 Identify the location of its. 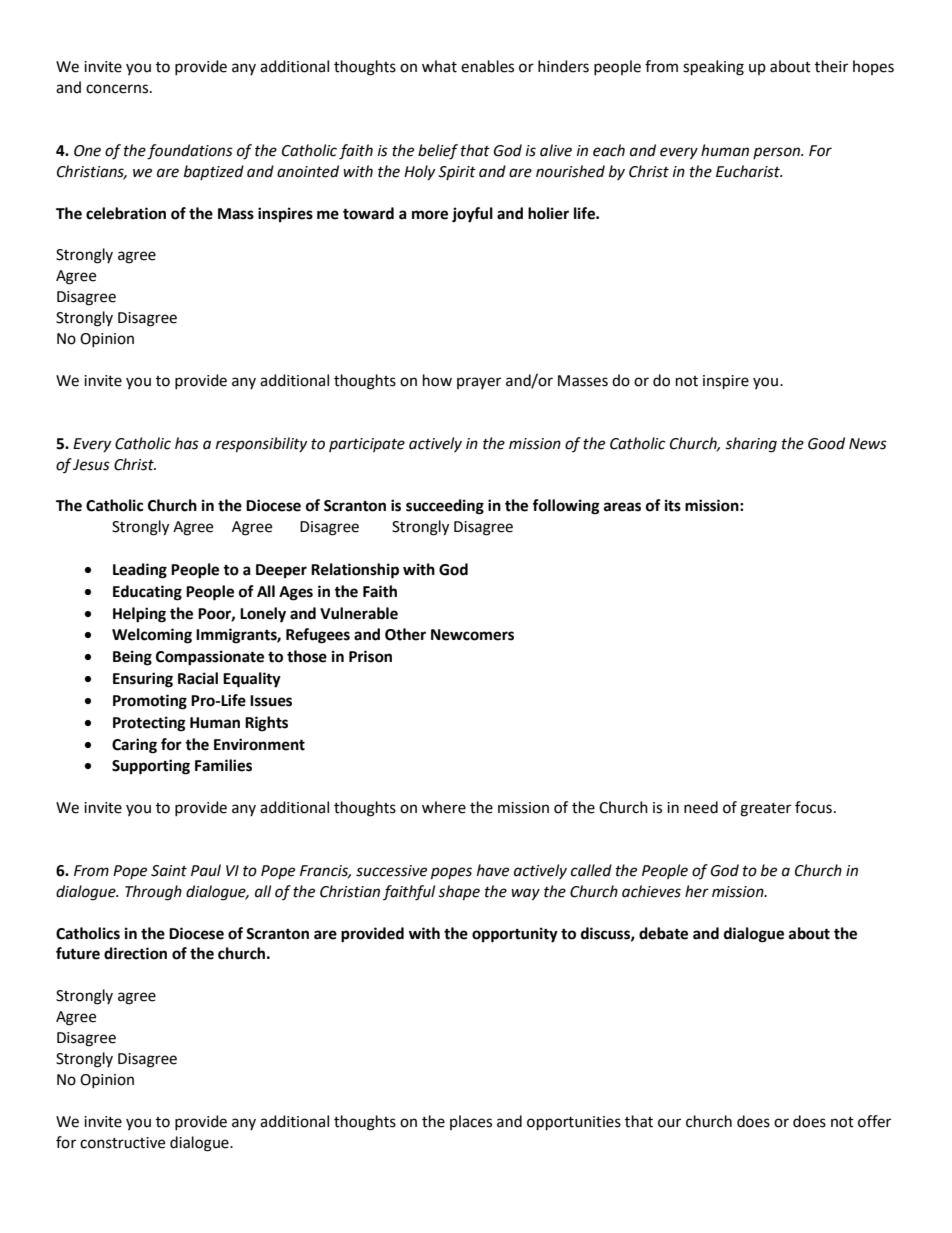
(673, 505).
